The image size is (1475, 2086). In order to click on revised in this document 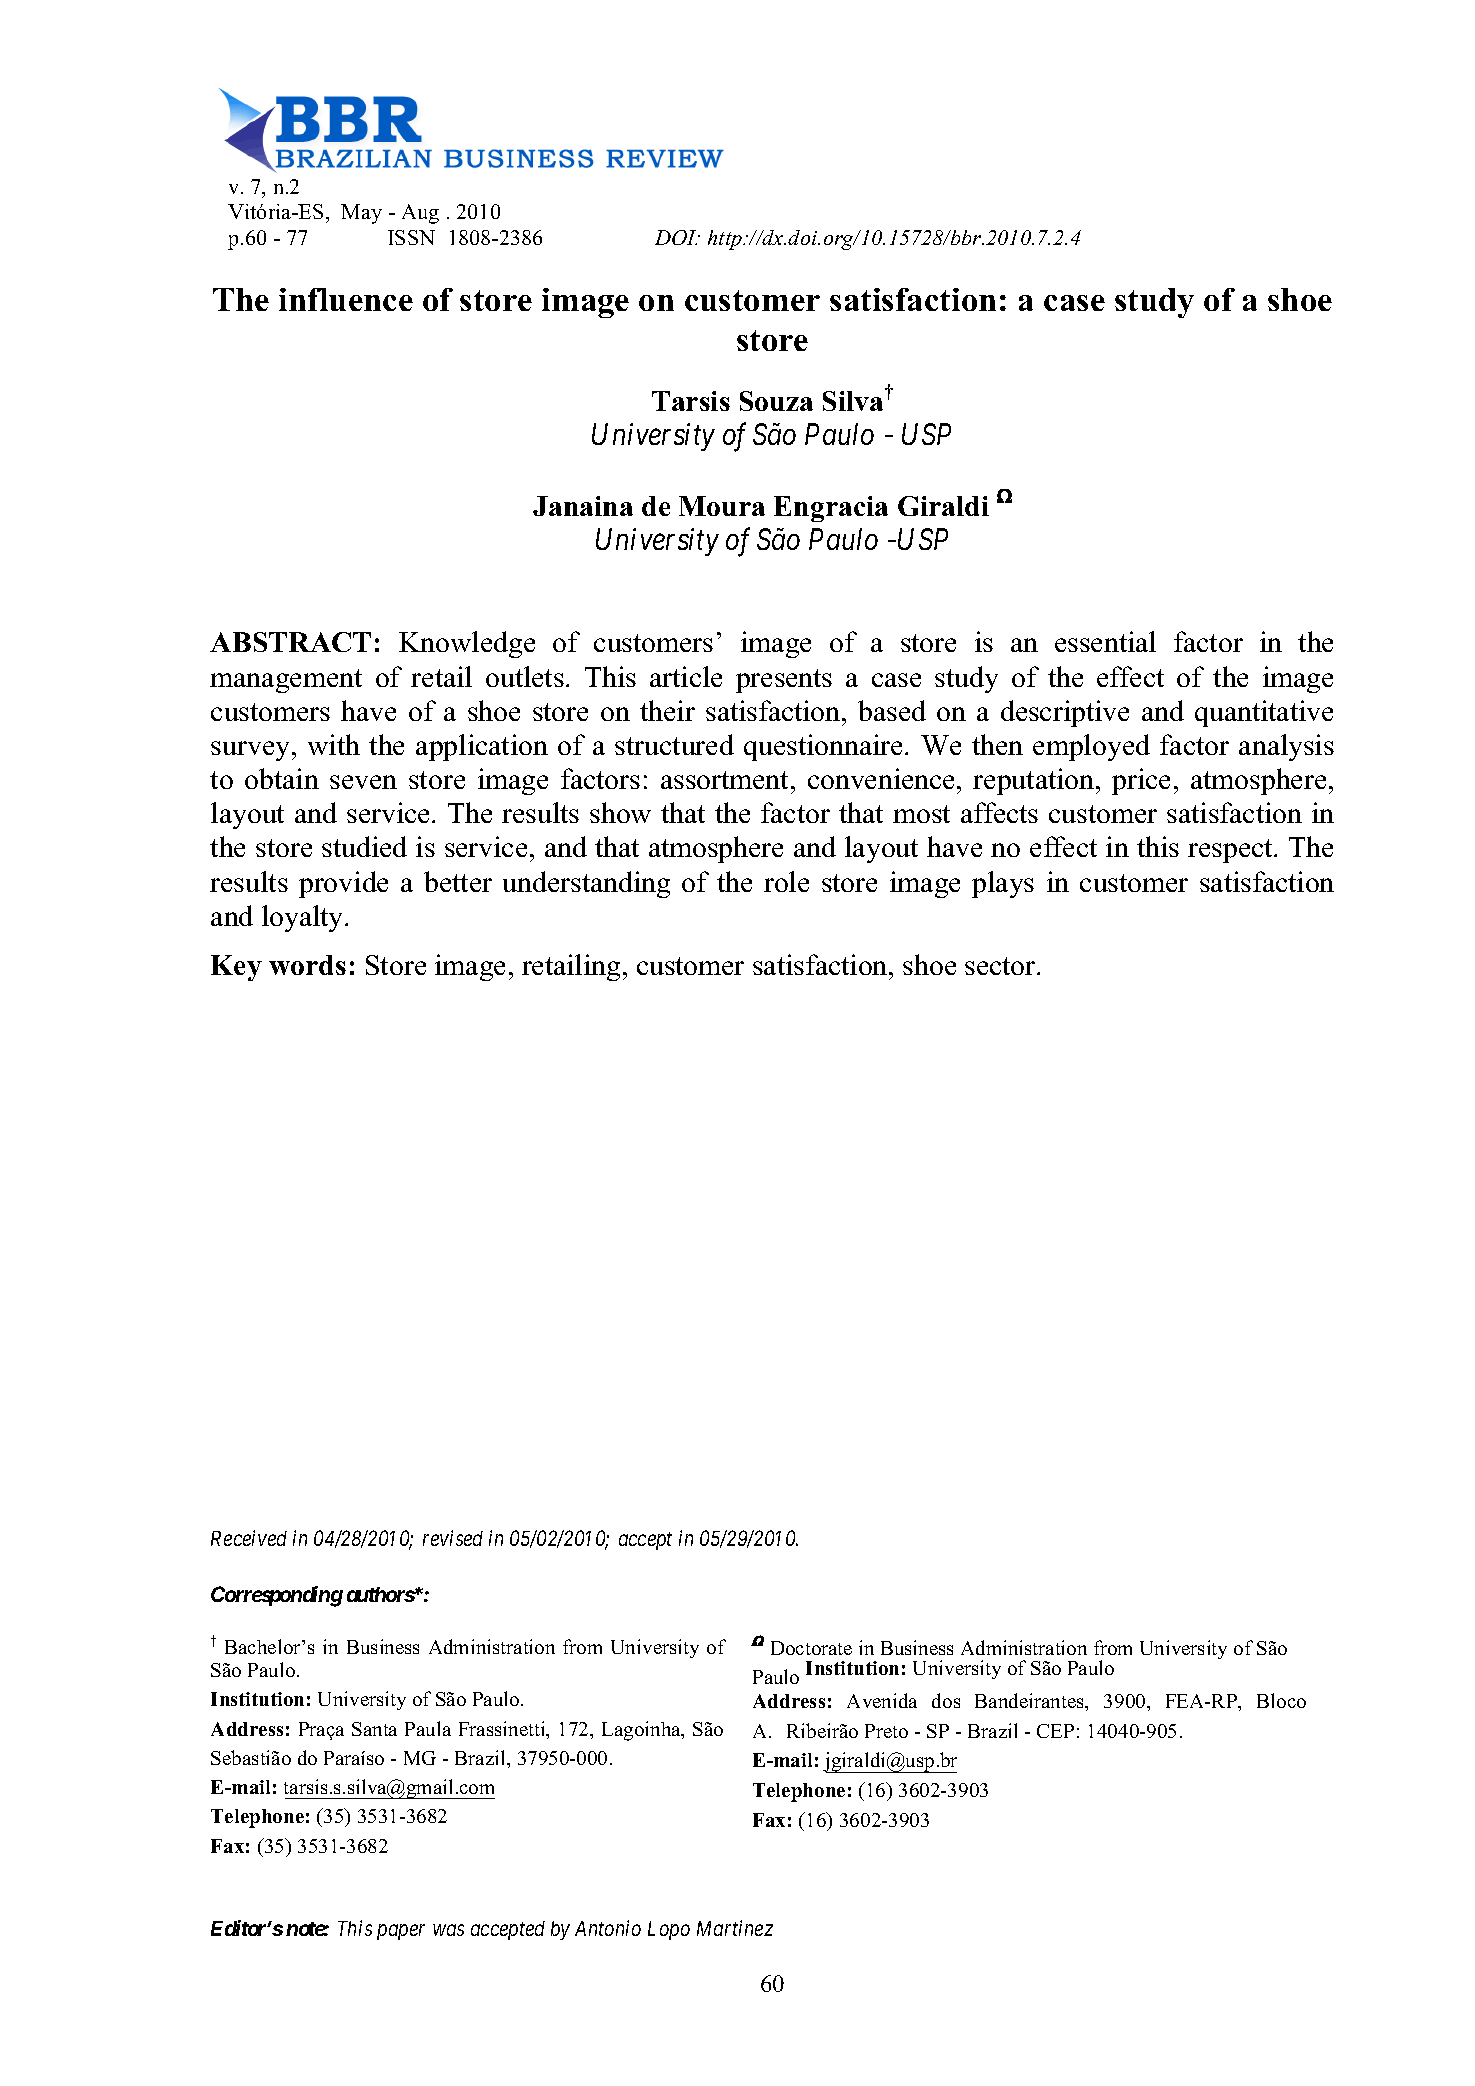, I will do `click(453, 1538)`.
